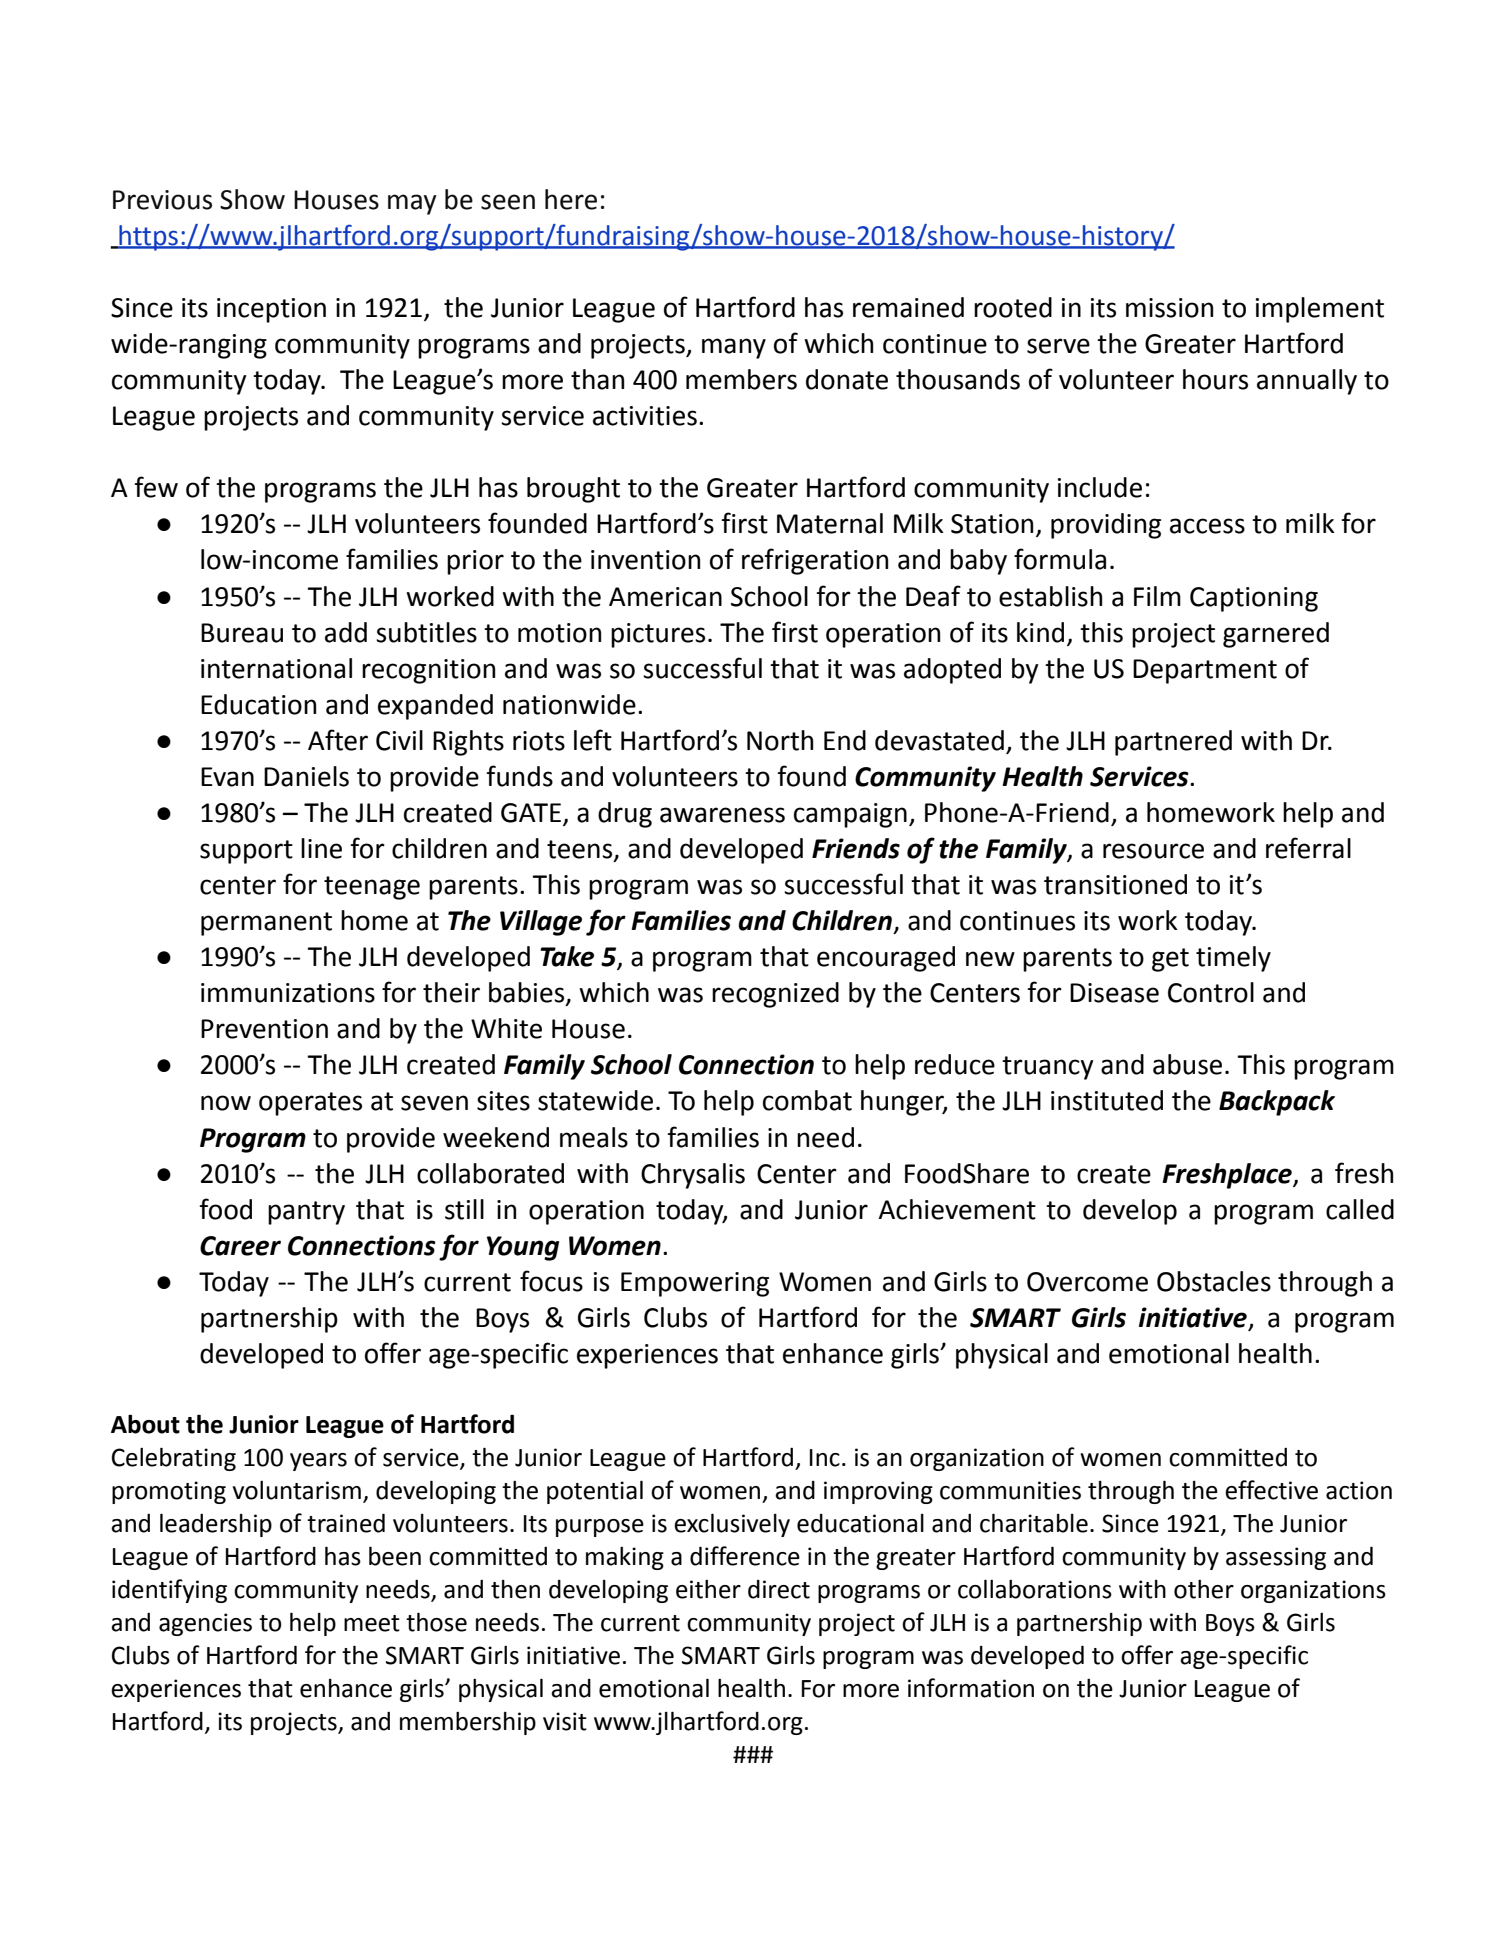 This image has height=1950, width=1507. What do you see at coordinates (665, 597) in the image?
I see `American` at bounding box center [665, 597].
